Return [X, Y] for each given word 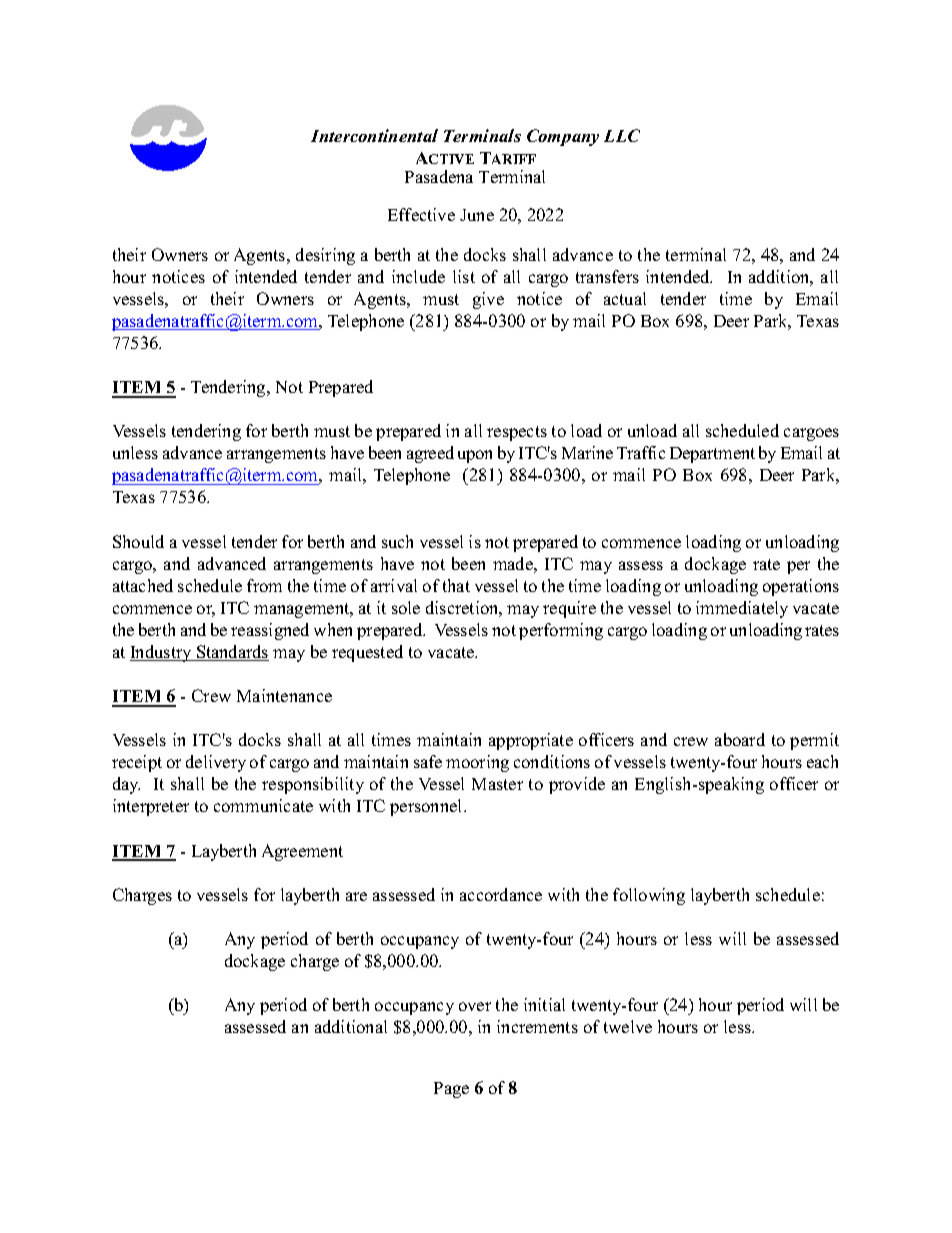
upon [475, 456]
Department [712, 455]
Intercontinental [374, 135]
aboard [740, 739]
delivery [216, 763]
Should [138, 541]
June [477, 215]
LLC [622, 135]
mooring [477, 763]
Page [451, 1090]
